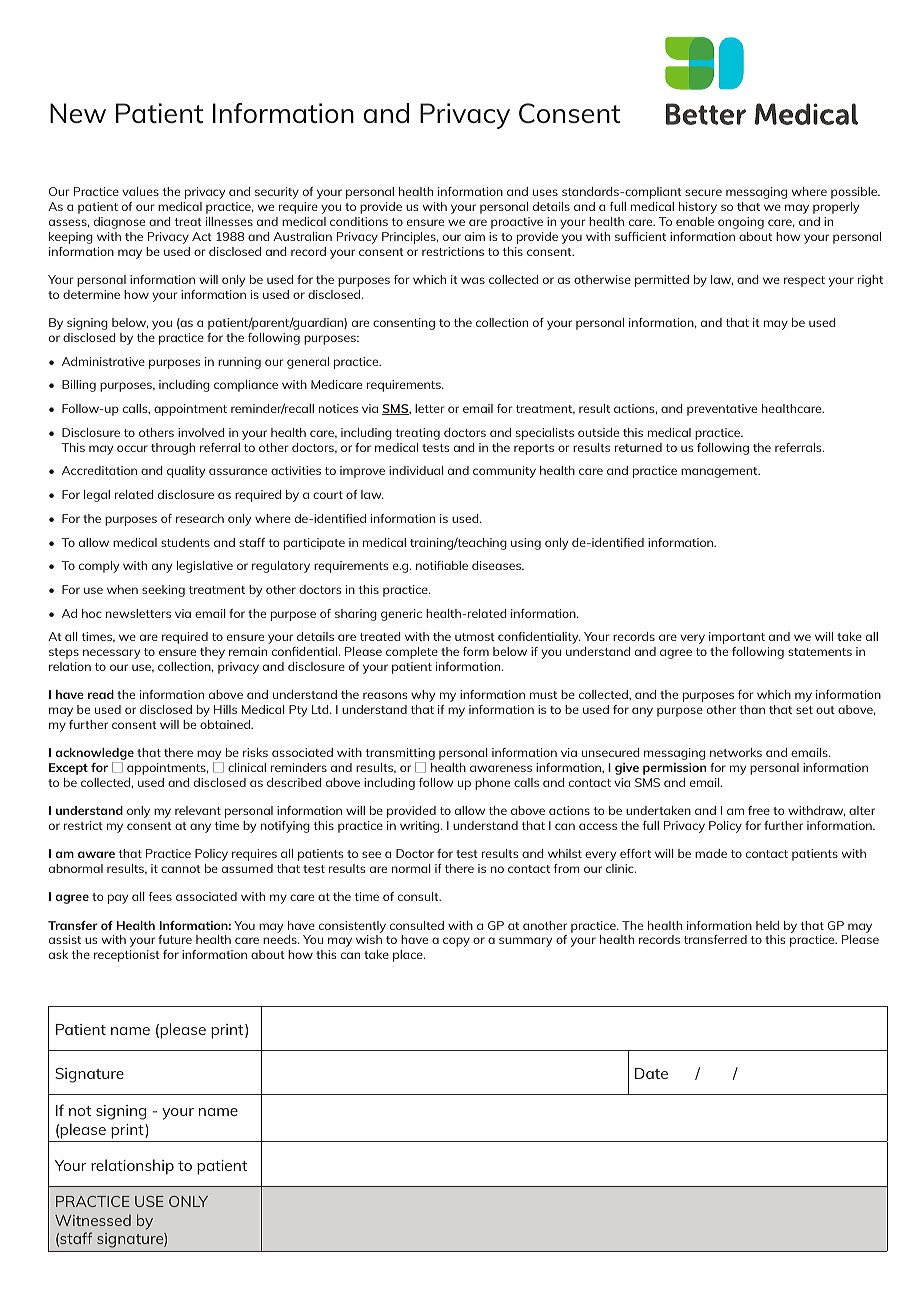  Describe the element at coordinates (498, 565) in the screenshot. I see `diseases` at that location.
